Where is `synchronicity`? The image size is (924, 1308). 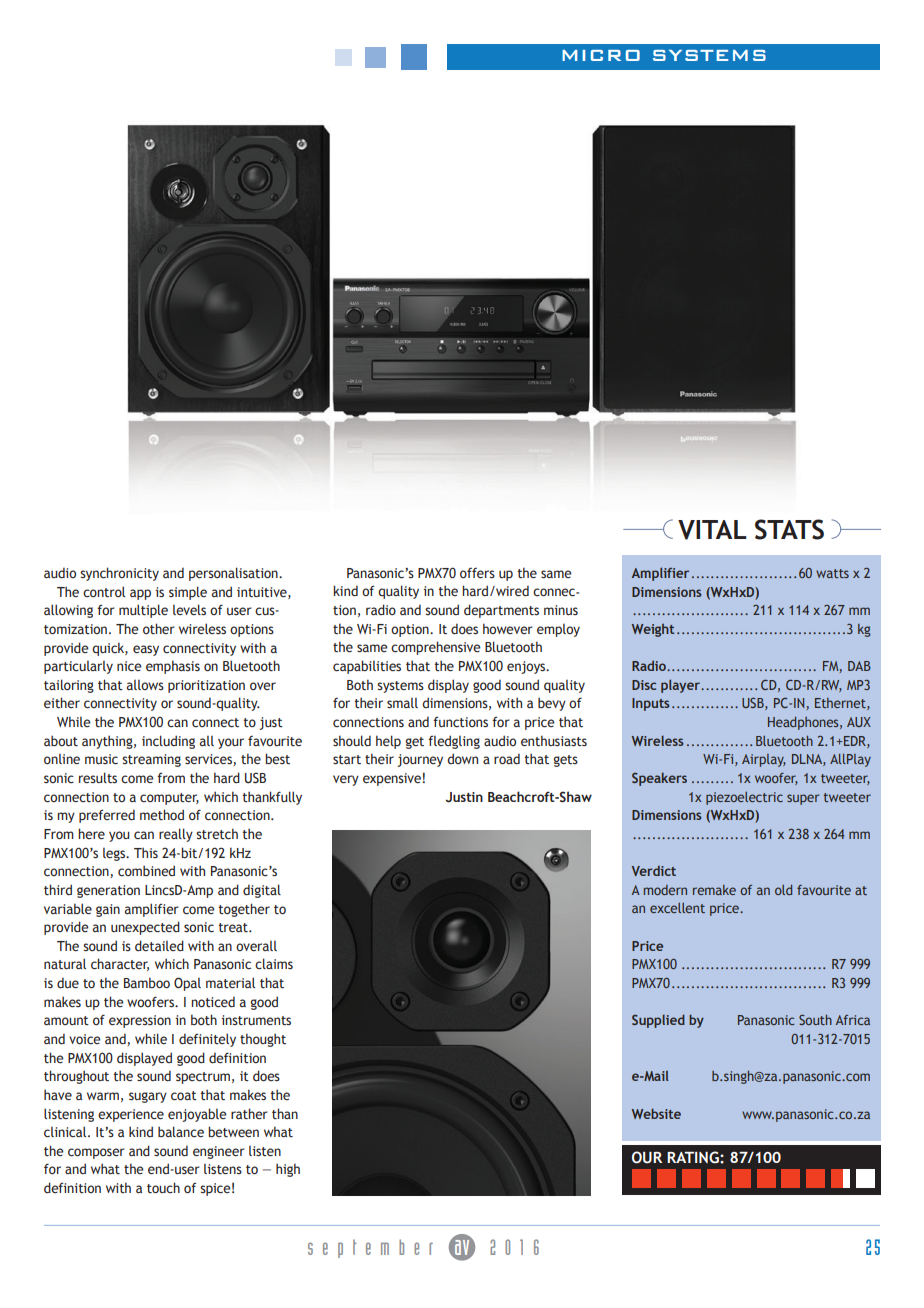 synchronicity is located at coordinates (119, 574).
